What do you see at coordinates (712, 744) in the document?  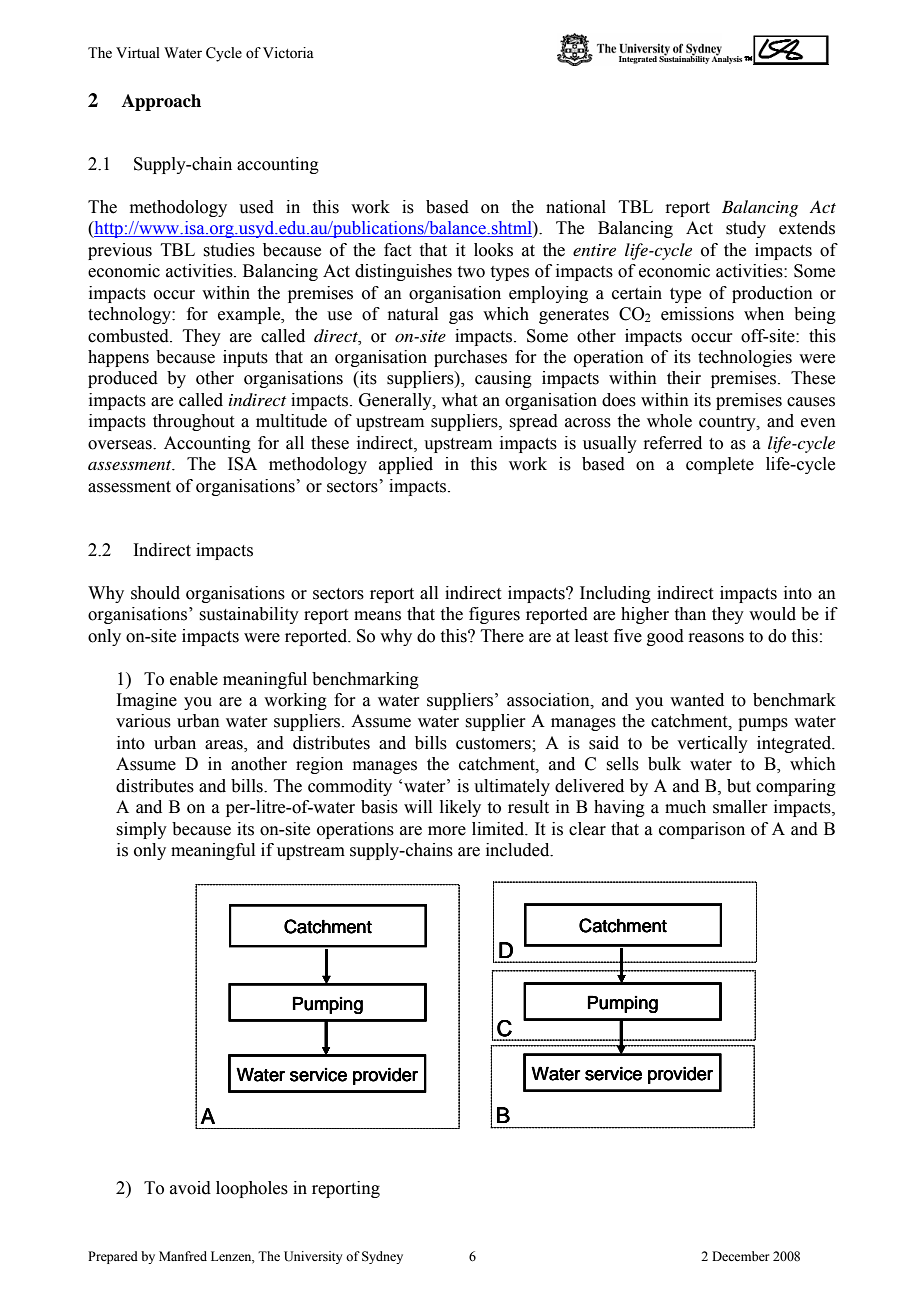 I see `vertically` at bounding box center [712, 744].
